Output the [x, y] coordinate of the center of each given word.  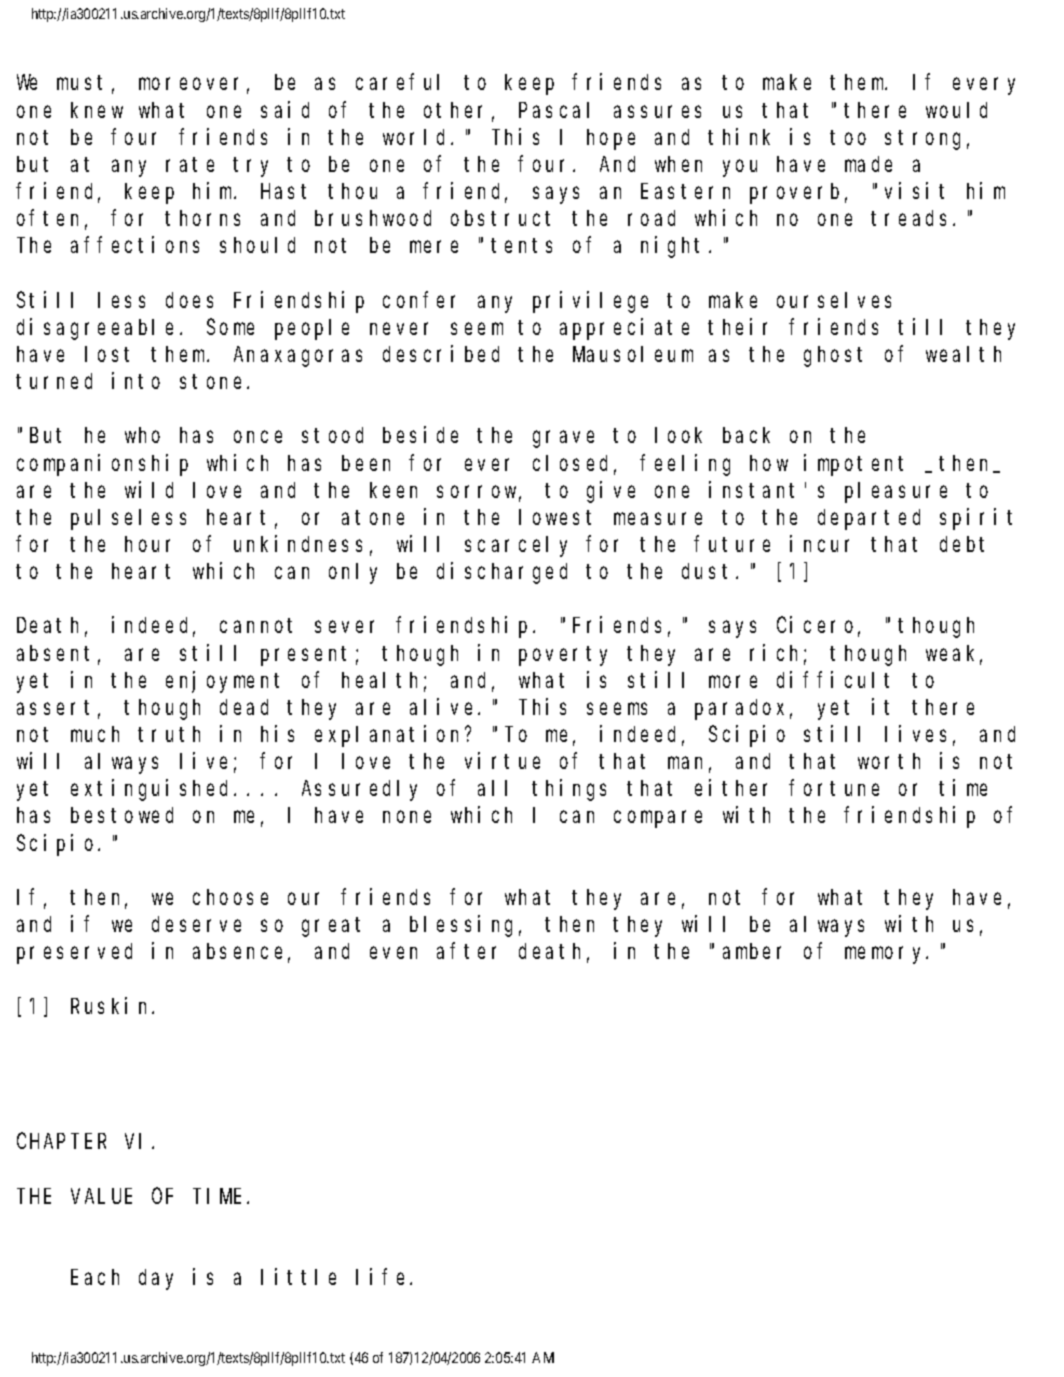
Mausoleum [633, 354]
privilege [590, 302]
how [769, 463]
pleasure [896, 492]
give [611, 492]
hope [611, 139]
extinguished [153, 790]
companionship [102, 465]
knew [97, 110]
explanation [390, 736]
